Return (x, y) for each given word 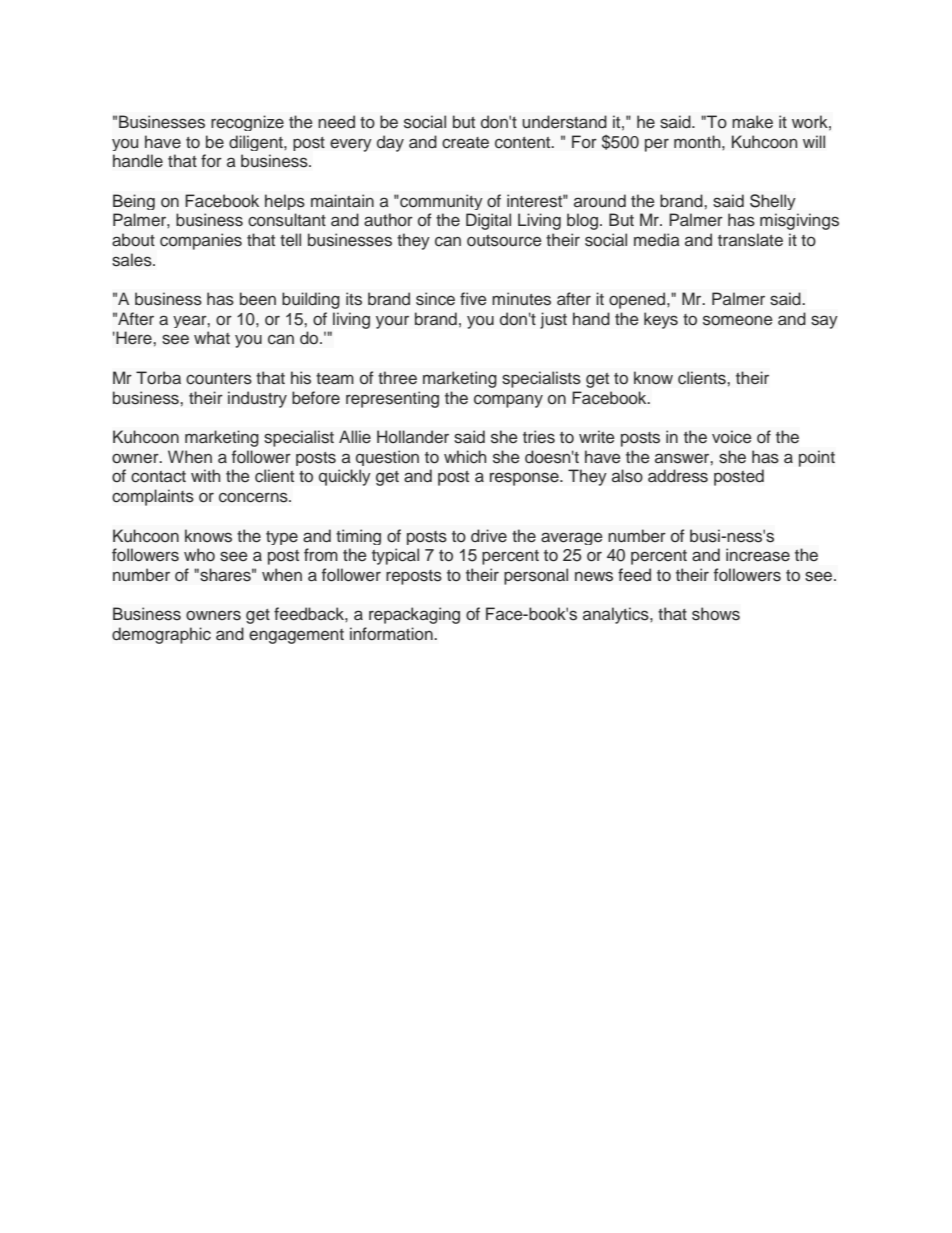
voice (732, 437)
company (508, 401)
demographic (161, 635)
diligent (257, 143)
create (465, 143)
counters (219, 379)
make (752, 122)
